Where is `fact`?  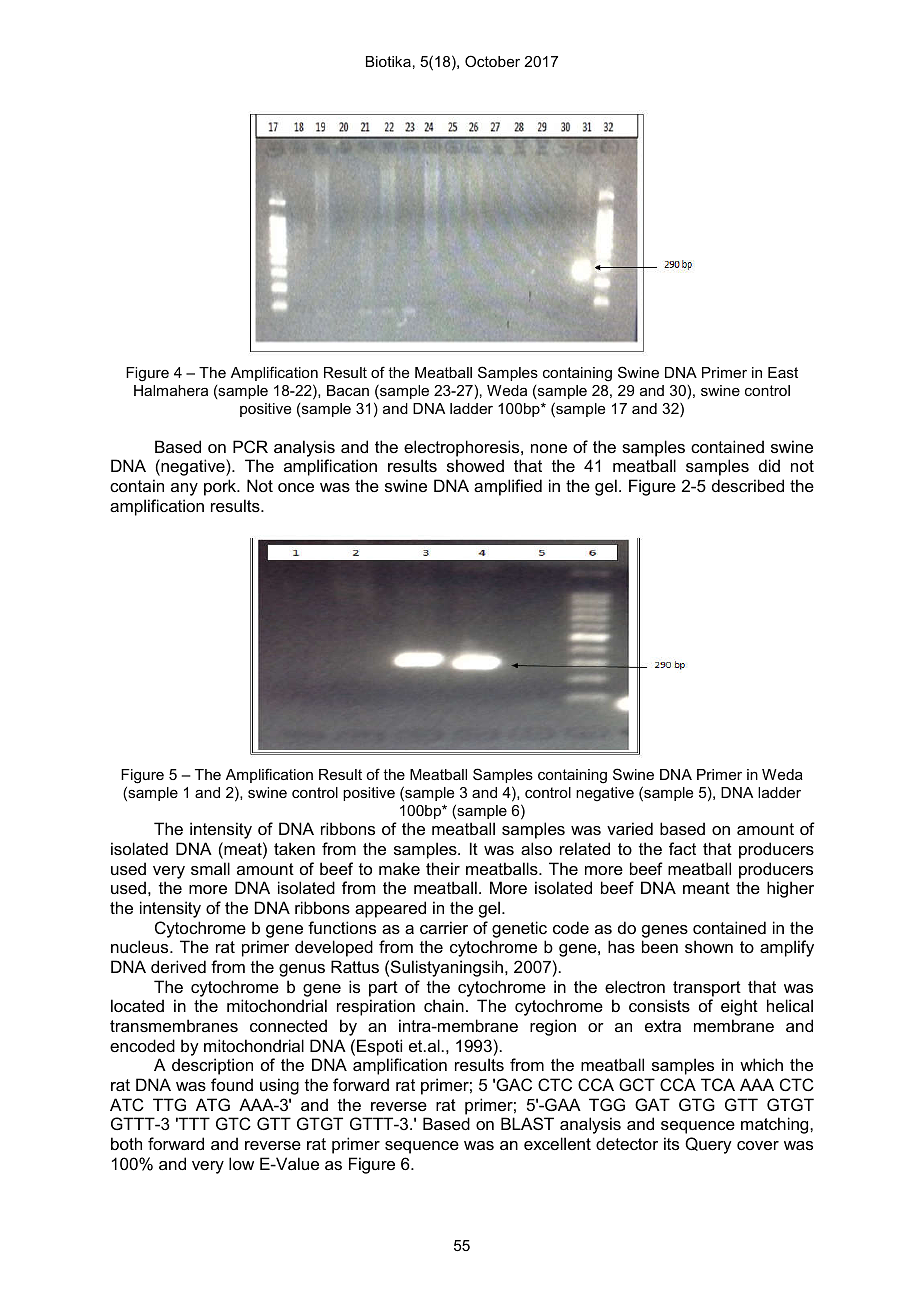 fact is located at coordinates (682, 848).
